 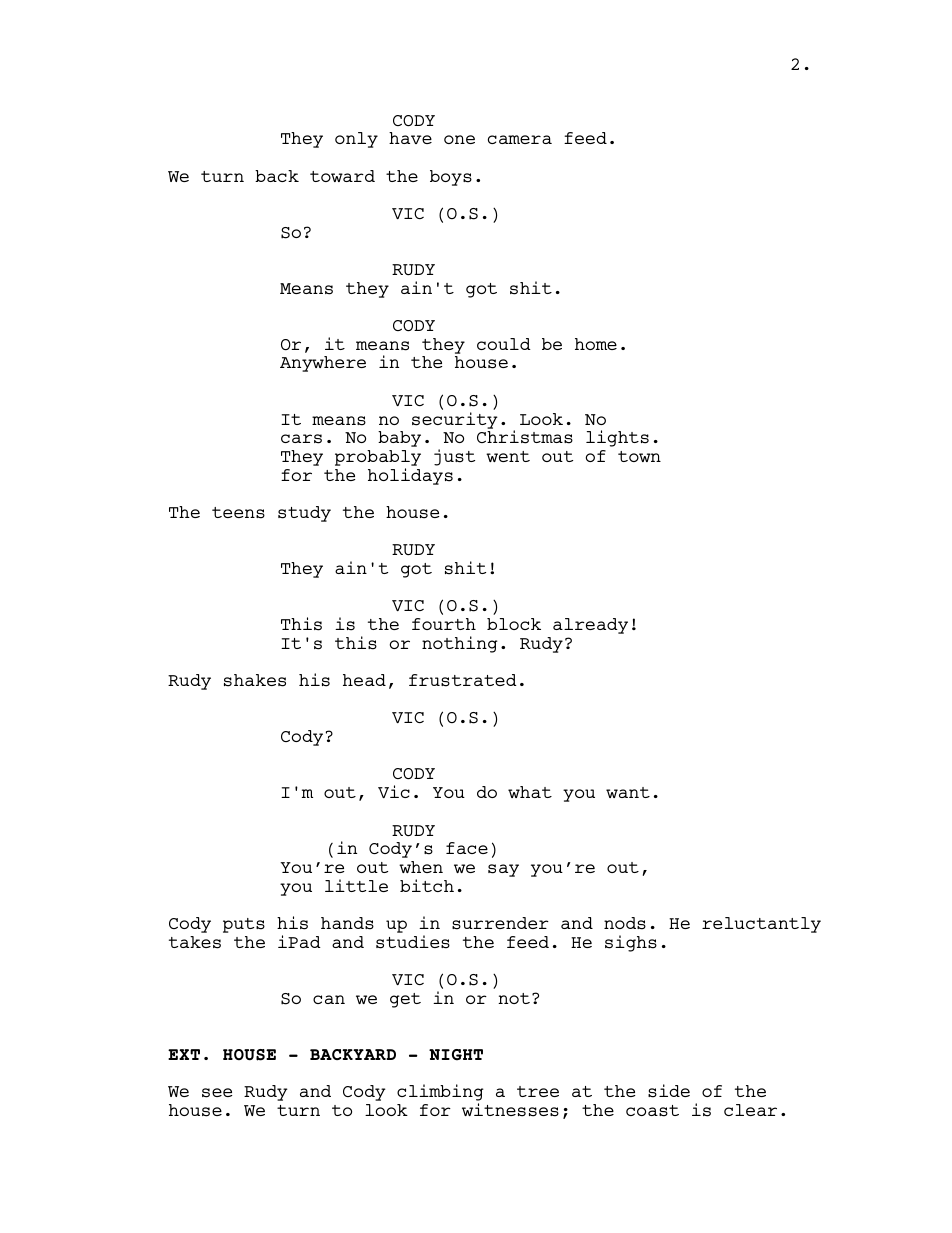 I want to click on nods, so click(x=625, y=923).
